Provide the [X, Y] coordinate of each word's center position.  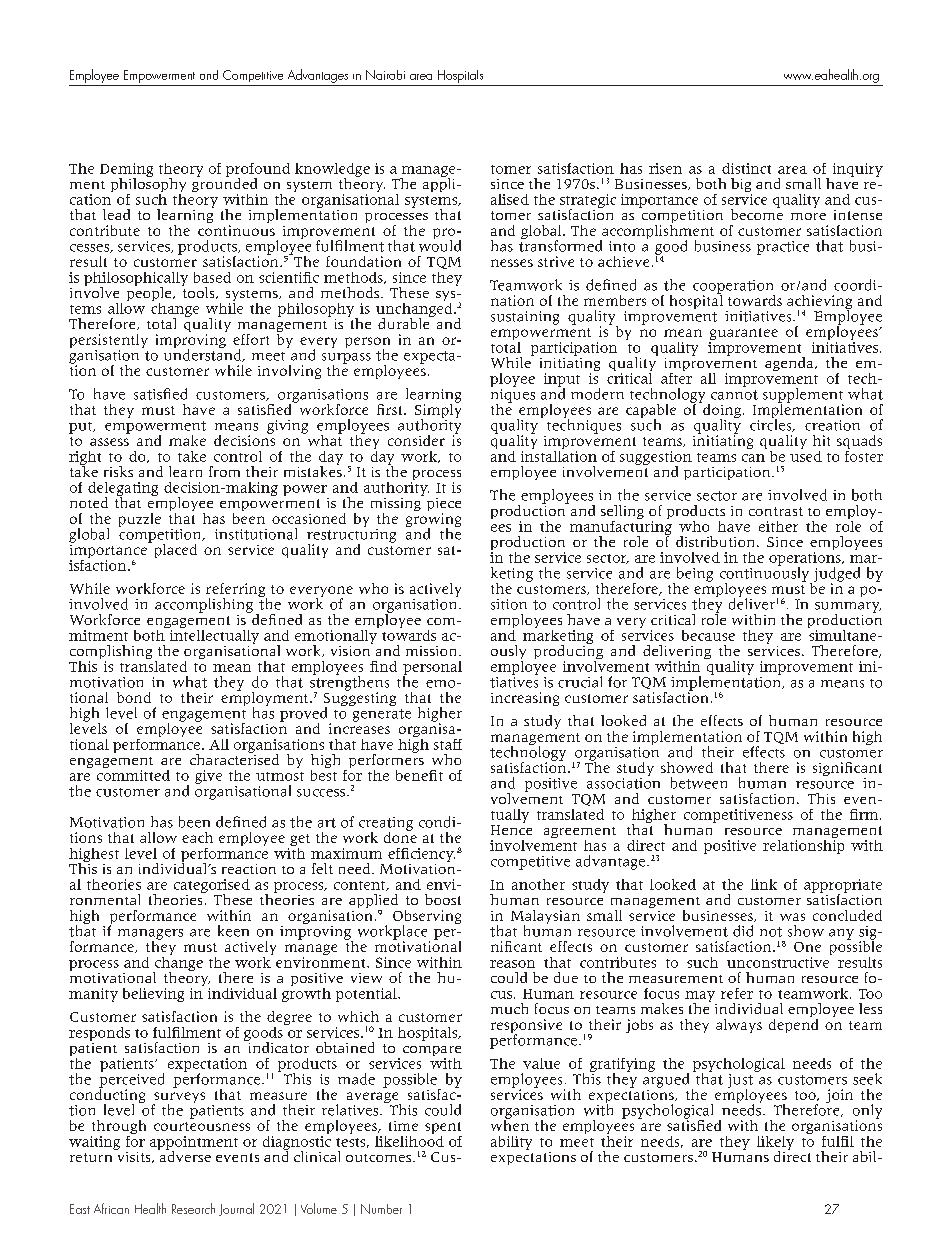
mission [433, 651]
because [708, 635]
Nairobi [385, 75]
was [792, 917]
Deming [126, 171]
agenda [790, 364]
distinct [746, 168]
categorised [212, 887]
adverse [184, 1155]
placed [174, 550]
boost [443, 899]
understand [204, 354]
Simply [438, 411]
